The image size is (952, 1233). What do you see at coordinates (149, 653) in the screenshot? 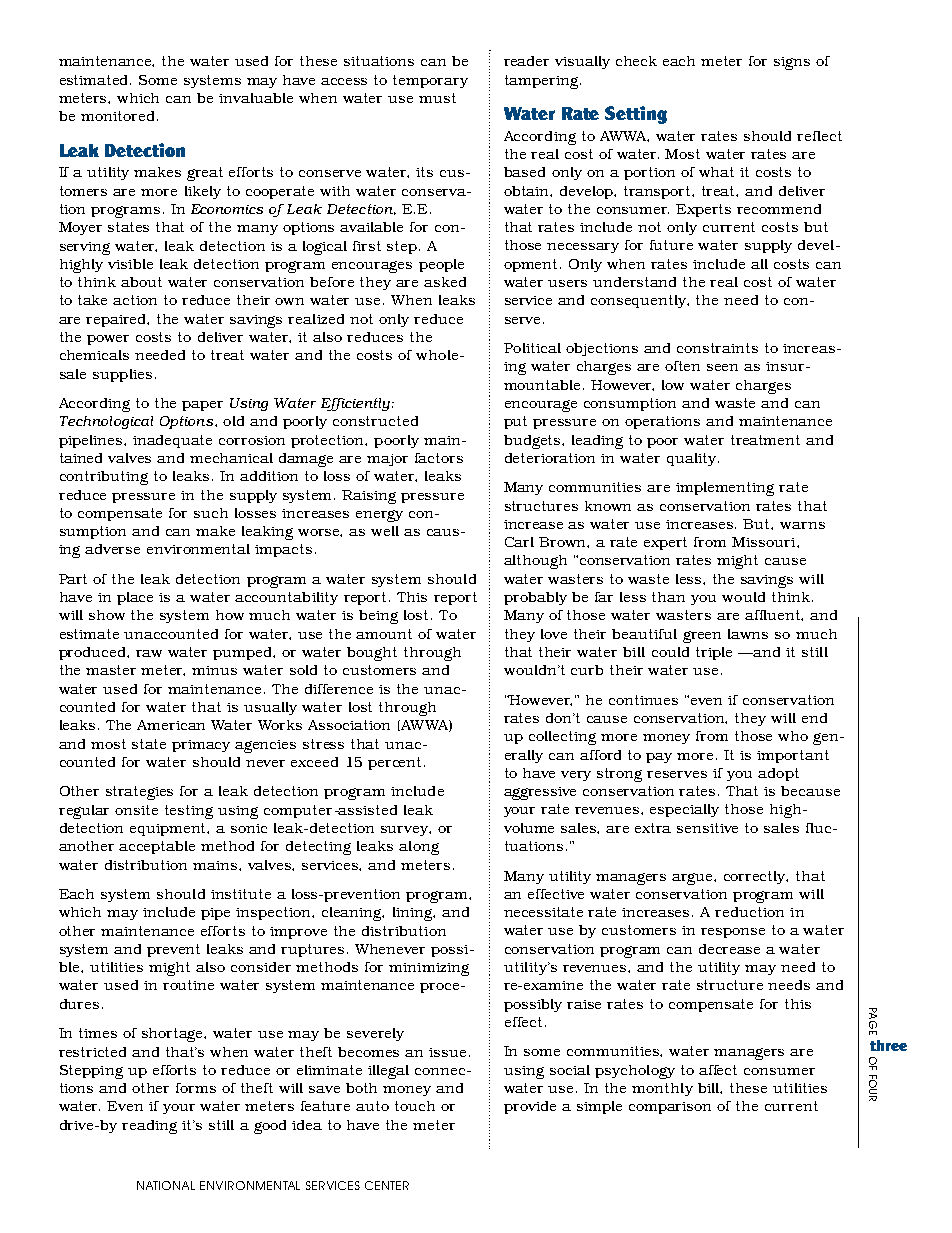
I see `raw` at bounding box center [149, 653].
